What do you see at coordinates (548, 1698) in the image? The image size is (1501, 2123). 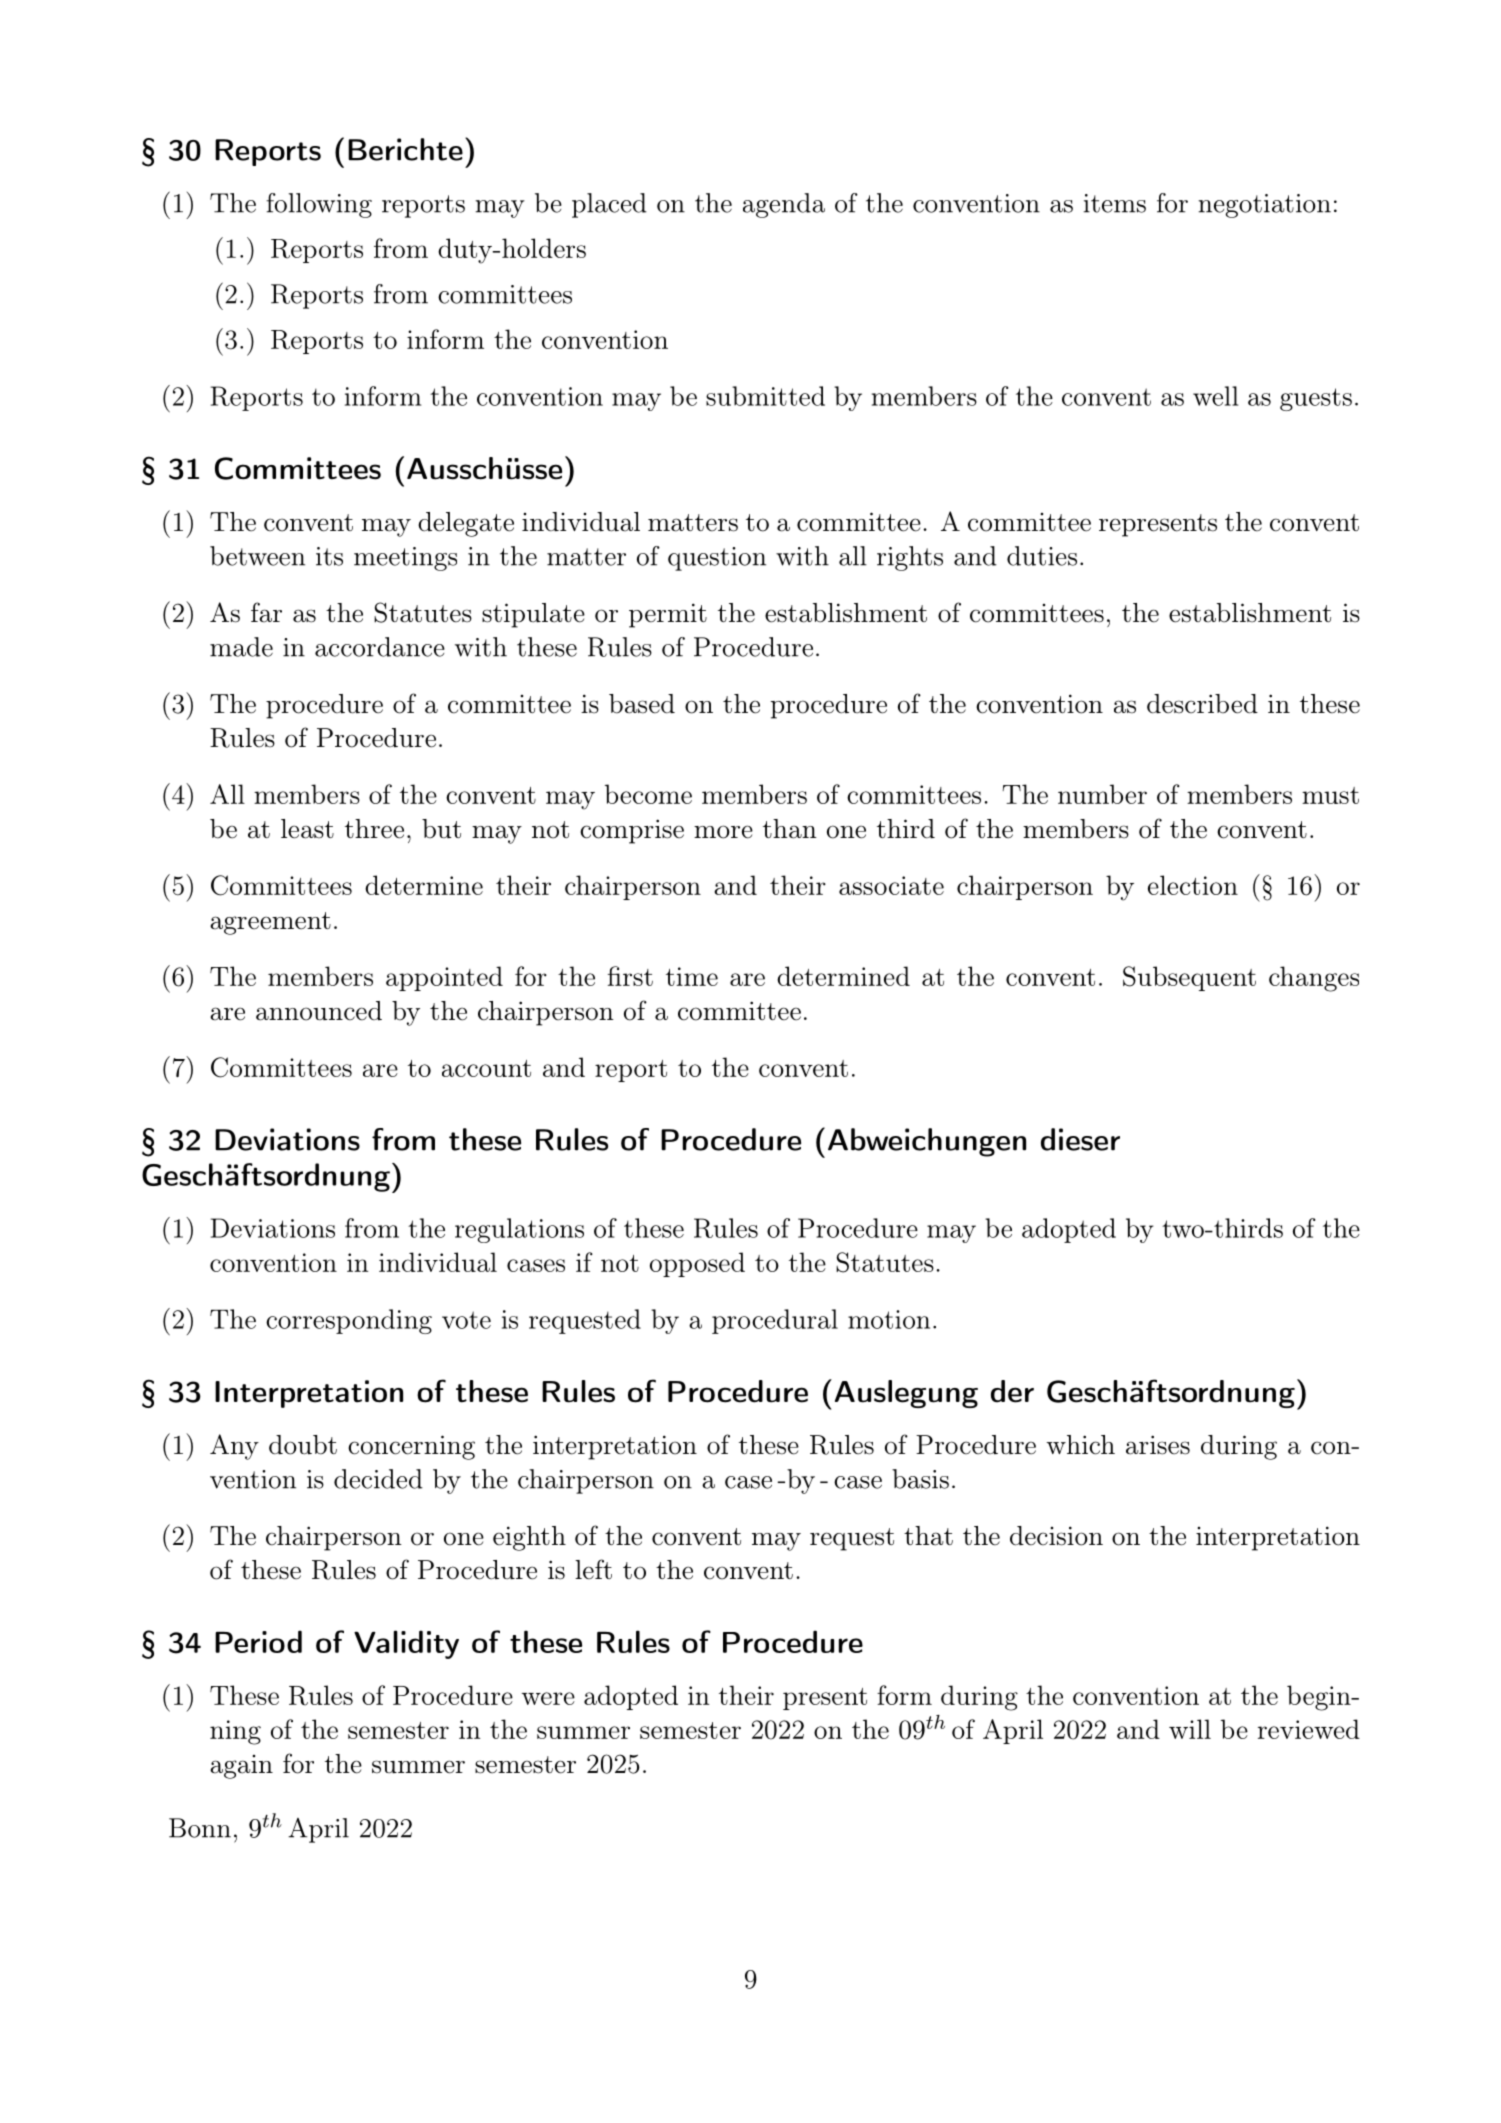 I see `were` at bounding box center [548, 1698].
